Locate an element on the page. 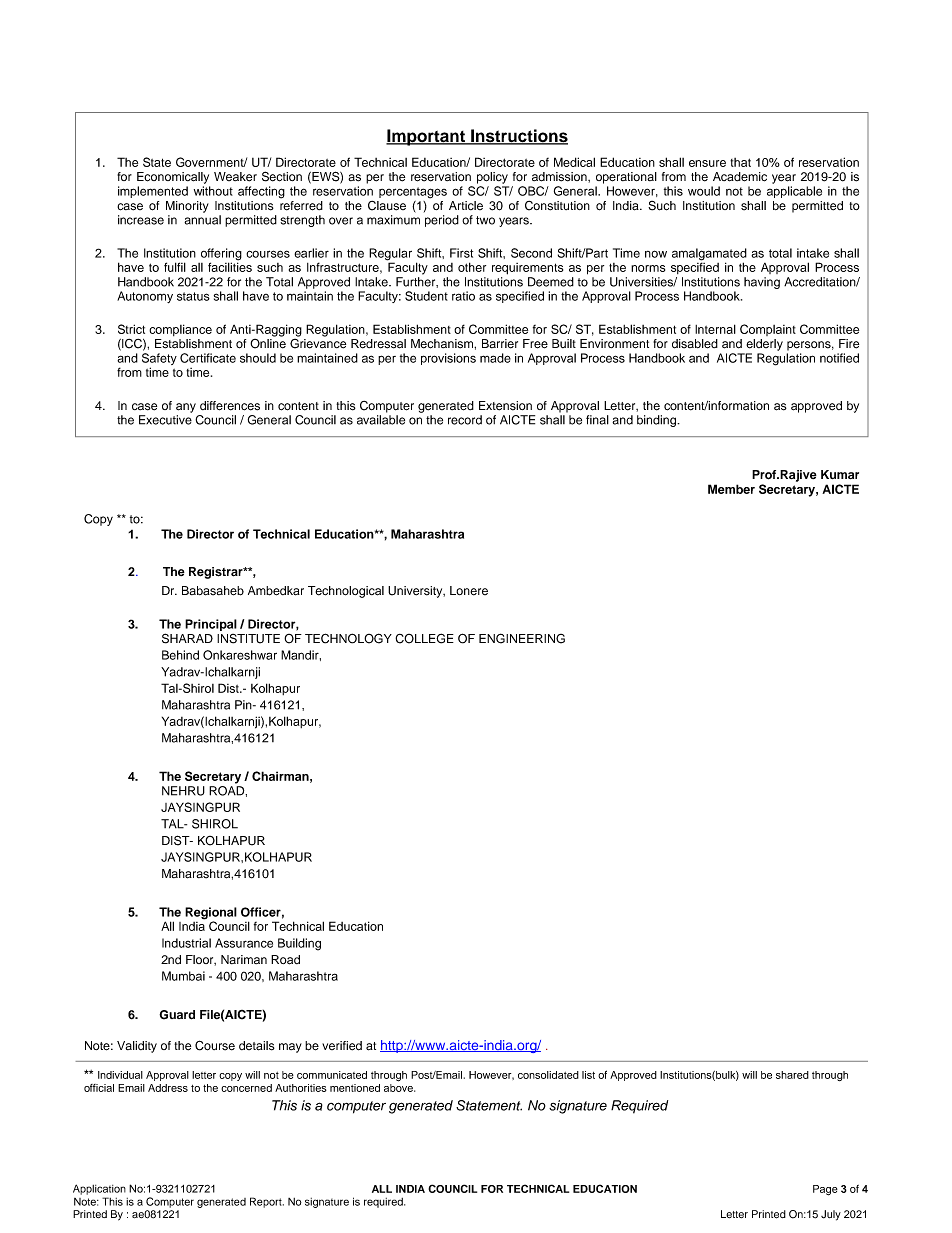  shared is located at coordinates (792, 1075).
